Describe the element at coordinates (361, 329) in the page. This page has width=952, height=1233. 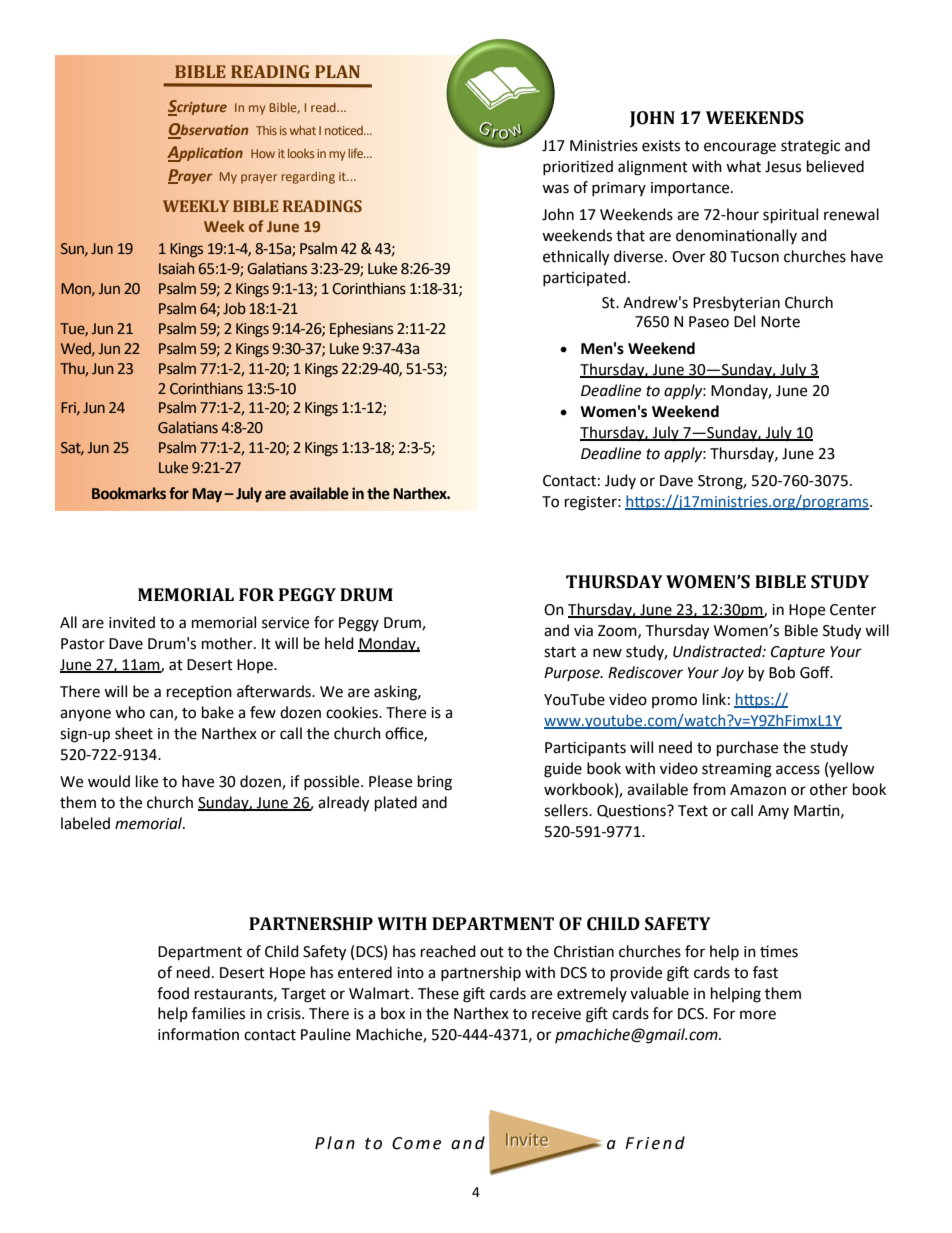
I see `Ephesians` at that location.
